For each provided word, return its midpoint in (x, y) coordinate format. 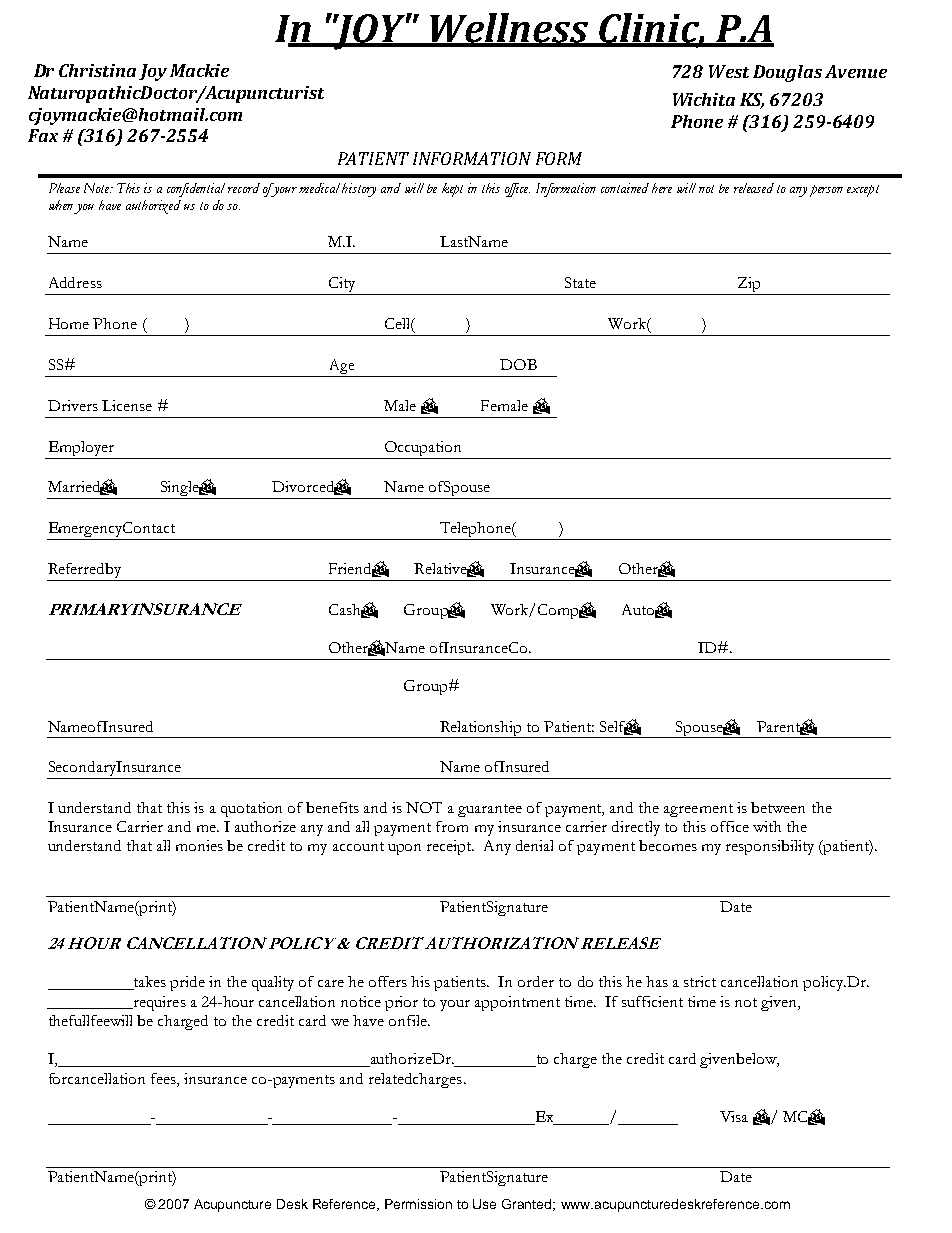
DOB (518, 364)
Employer (81, 450)
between (778, 807)
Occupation (423, 450)
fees (164, 1078)
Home (69, 323)
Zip (749, 286)
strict (700, 981)
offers (388, 981)
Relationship (481, 729)
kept (452, 190)
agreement (698, 810)
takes (148, 983)
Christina (97, 70)
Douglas (787, 73)
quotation (251, 809)
